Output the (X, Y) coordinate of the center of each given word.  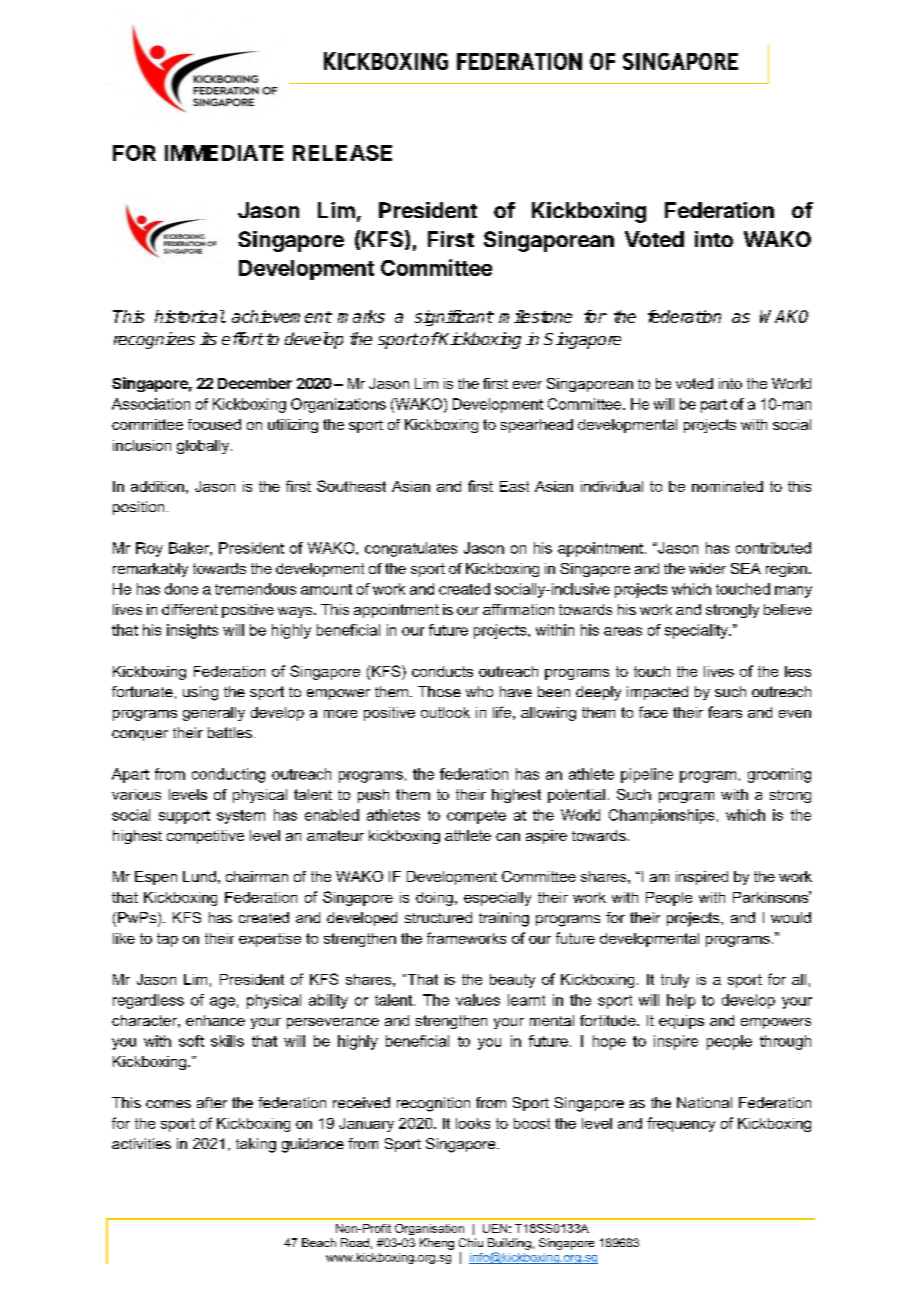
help (681, 1001)
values (478, 1000)
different (190, 609)
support (184, 817)
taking (256, 1145)
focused (214, 424)
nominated (727, 486)
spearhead (537, 426)
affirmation (518, 609)
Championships (661, 816)
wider (707, 568)
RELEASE (342, 153)
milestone (535, 316)
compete (476, 817)
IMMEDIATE (224, 153)
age (222, 1003)
